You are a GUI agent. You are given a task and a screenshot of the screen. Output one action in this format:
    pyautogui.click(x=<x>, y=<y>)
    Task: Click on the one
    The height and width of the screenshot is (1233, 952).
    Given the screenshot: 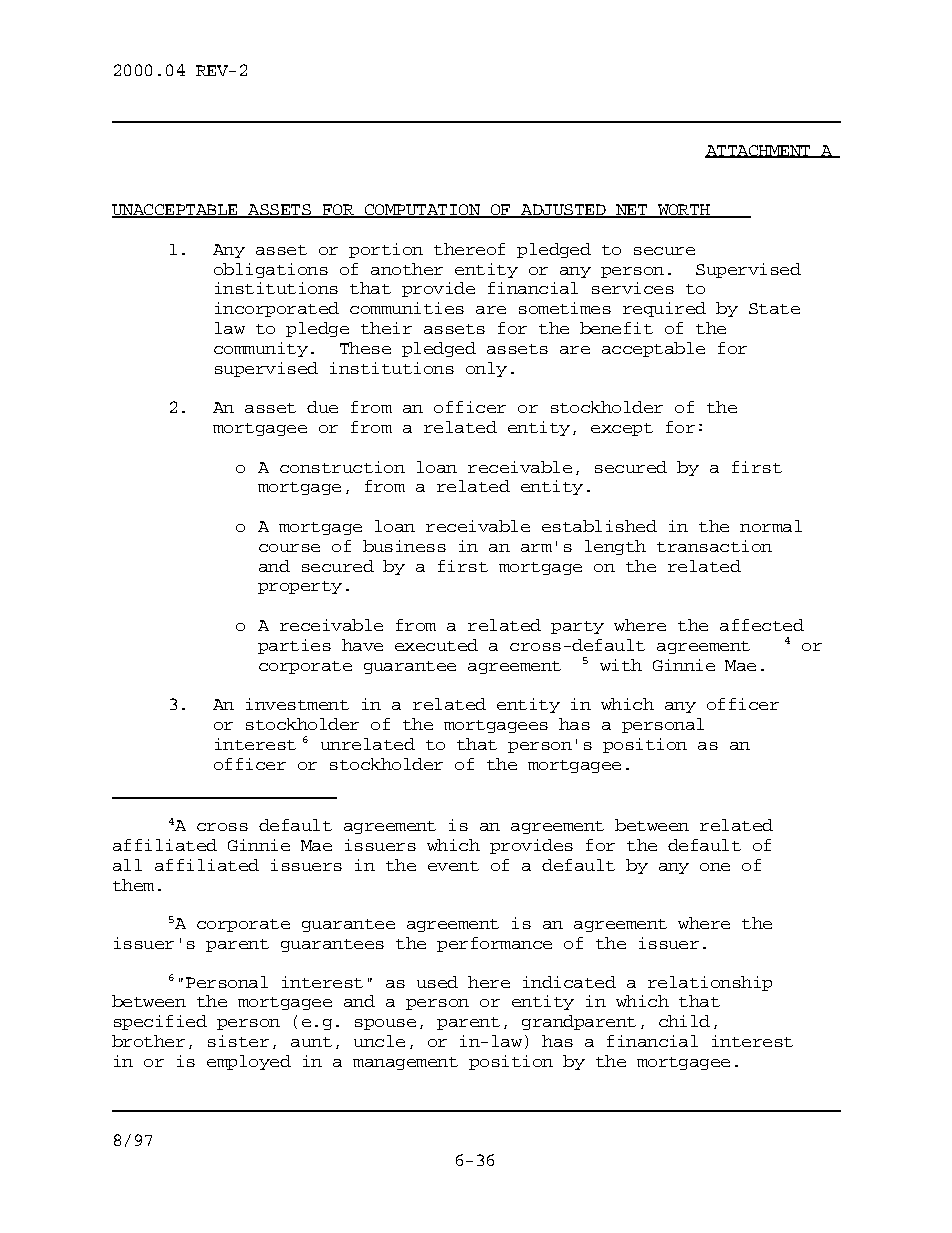 What is the action you would take?
    pyautogui.click(x=715, y=867)
